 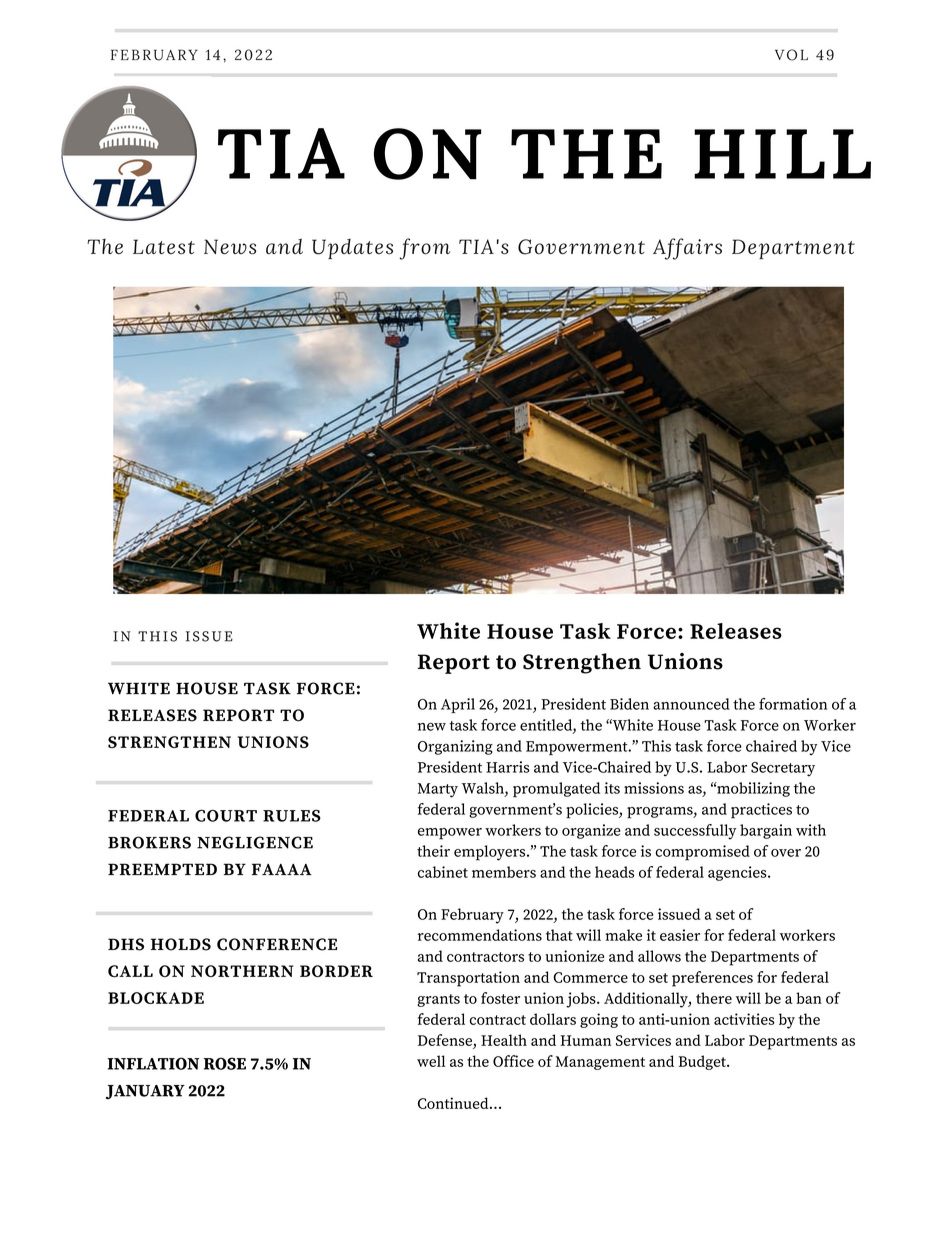 What do you see at coordinates (691, 704) in the screenshot?
I see `announced` at bounding box center [691, 704].
